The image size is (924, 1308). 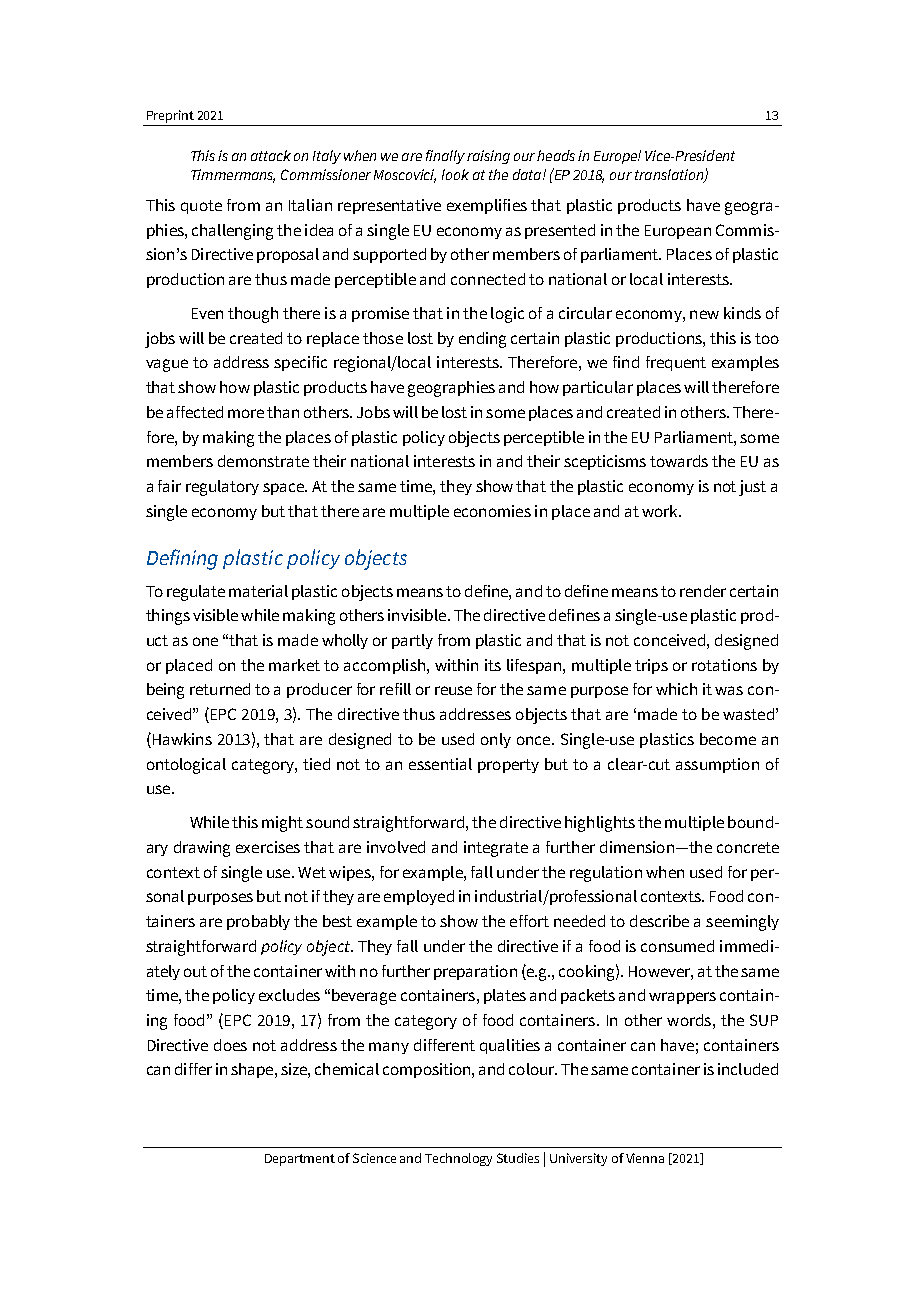 I want to click on Vienna, so click(x=645, y=1158).
